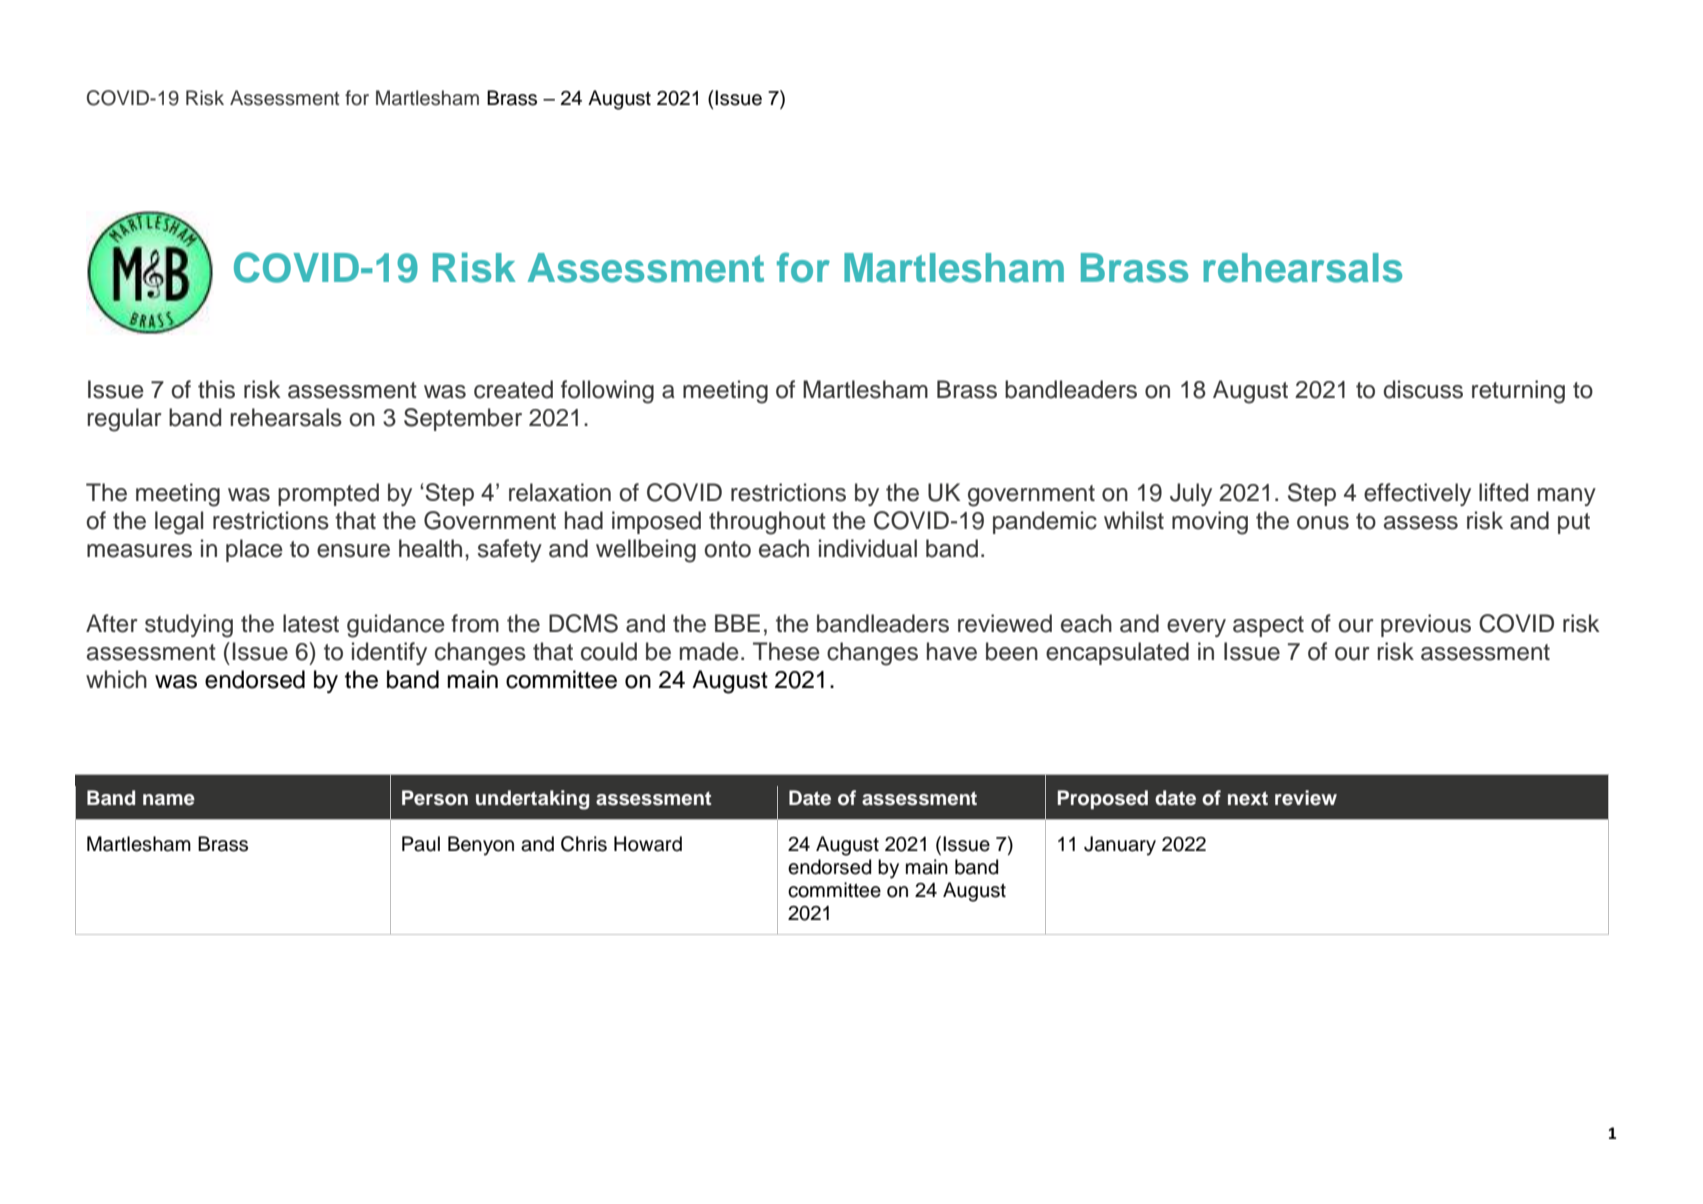 The width and height of the image is (1703, 1204). I want to click on following, so click(607, 392).
